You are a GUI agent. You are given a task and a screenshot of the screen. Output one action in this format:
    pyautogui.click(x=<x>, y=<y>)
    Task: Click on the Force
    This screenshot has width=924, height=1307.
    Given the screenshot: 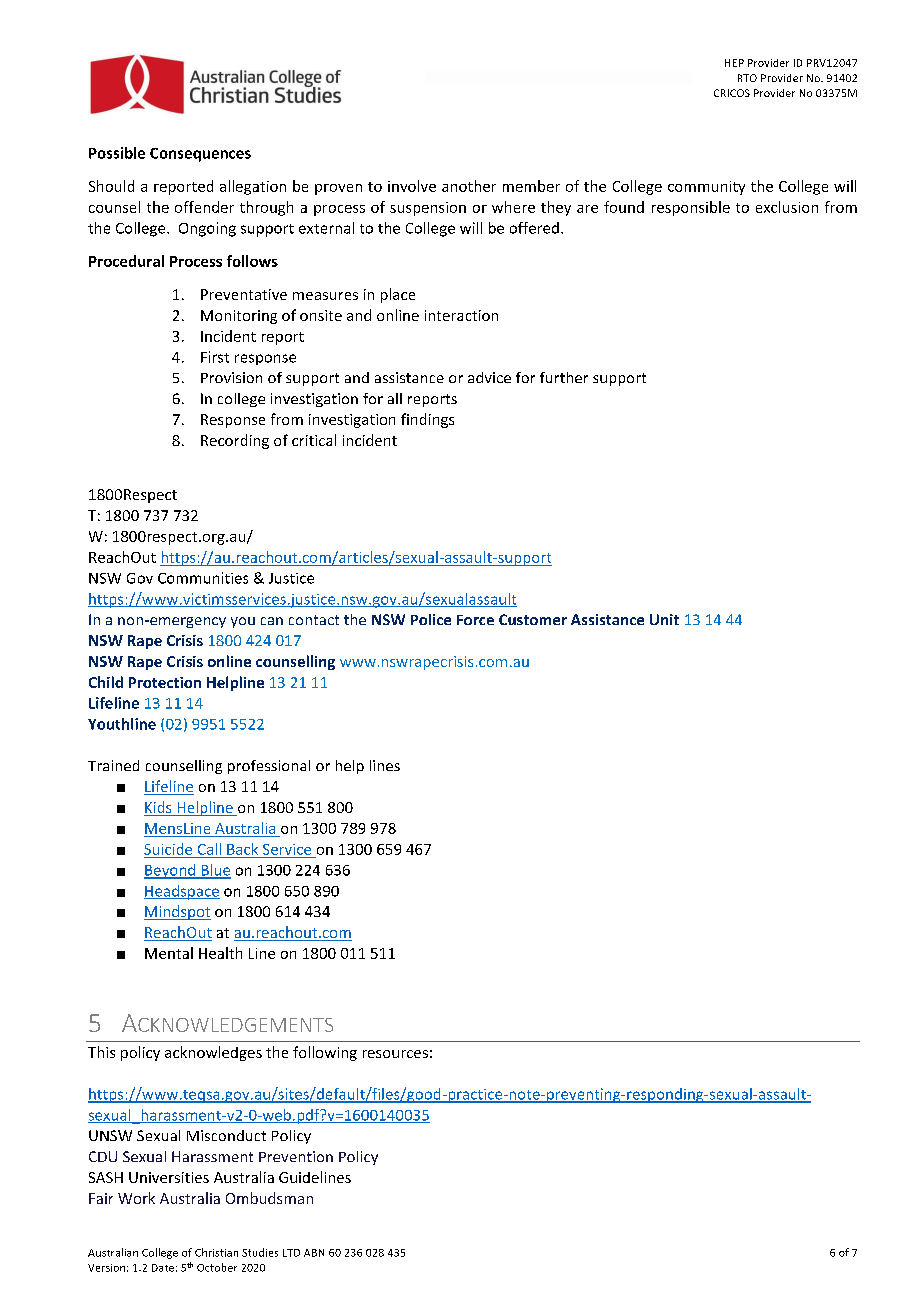 What is the action you would take?
    pyautogui.click(x=475, y=620)
